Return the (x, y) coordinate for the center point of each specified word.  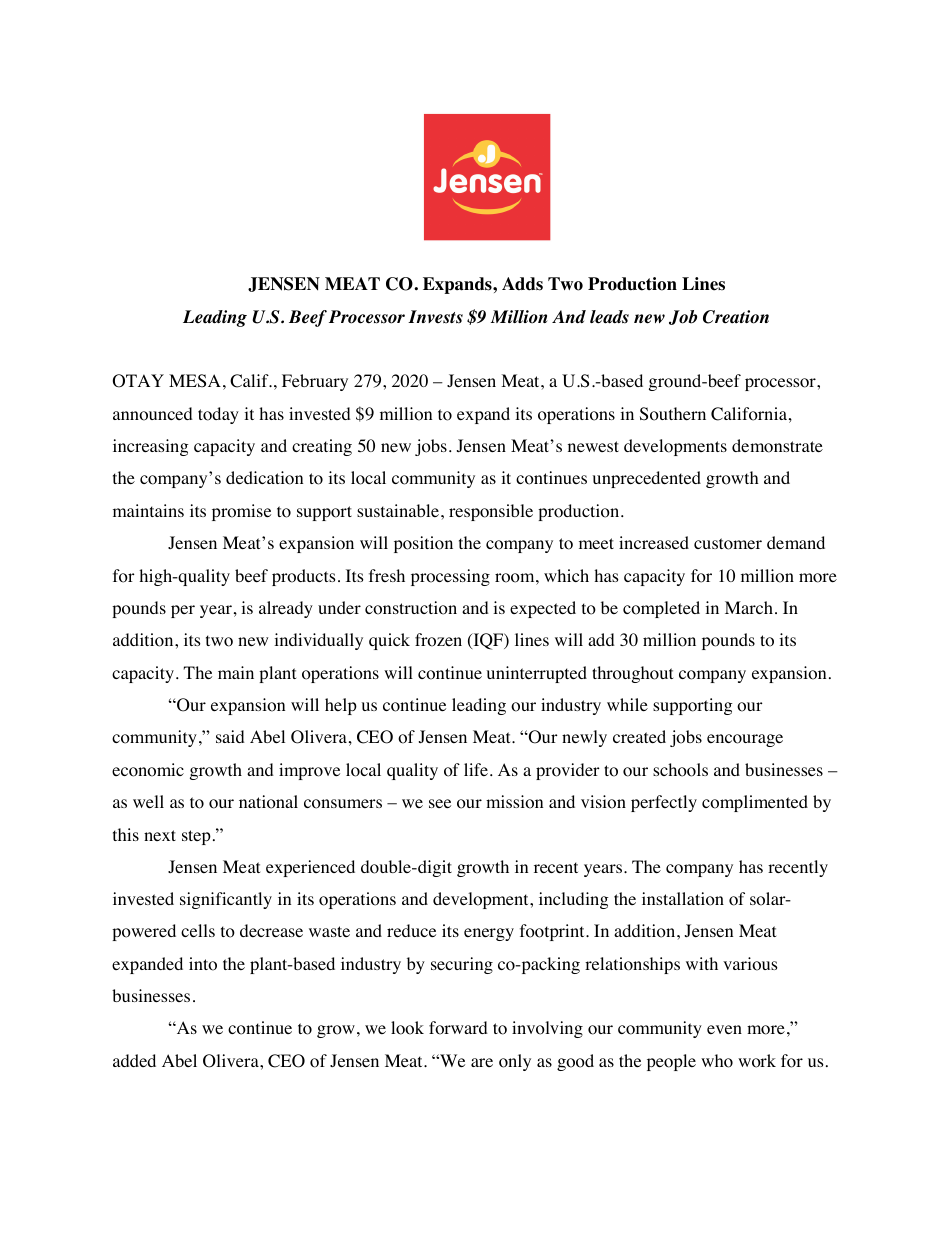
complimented (755, 803)
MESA (195, 381)
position (423, 544)
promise (241, 512)
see (440, 803)
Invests (435, 317)
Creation (736, 317)
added (134, 1060)
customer (728, 544)
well (148, 801)
